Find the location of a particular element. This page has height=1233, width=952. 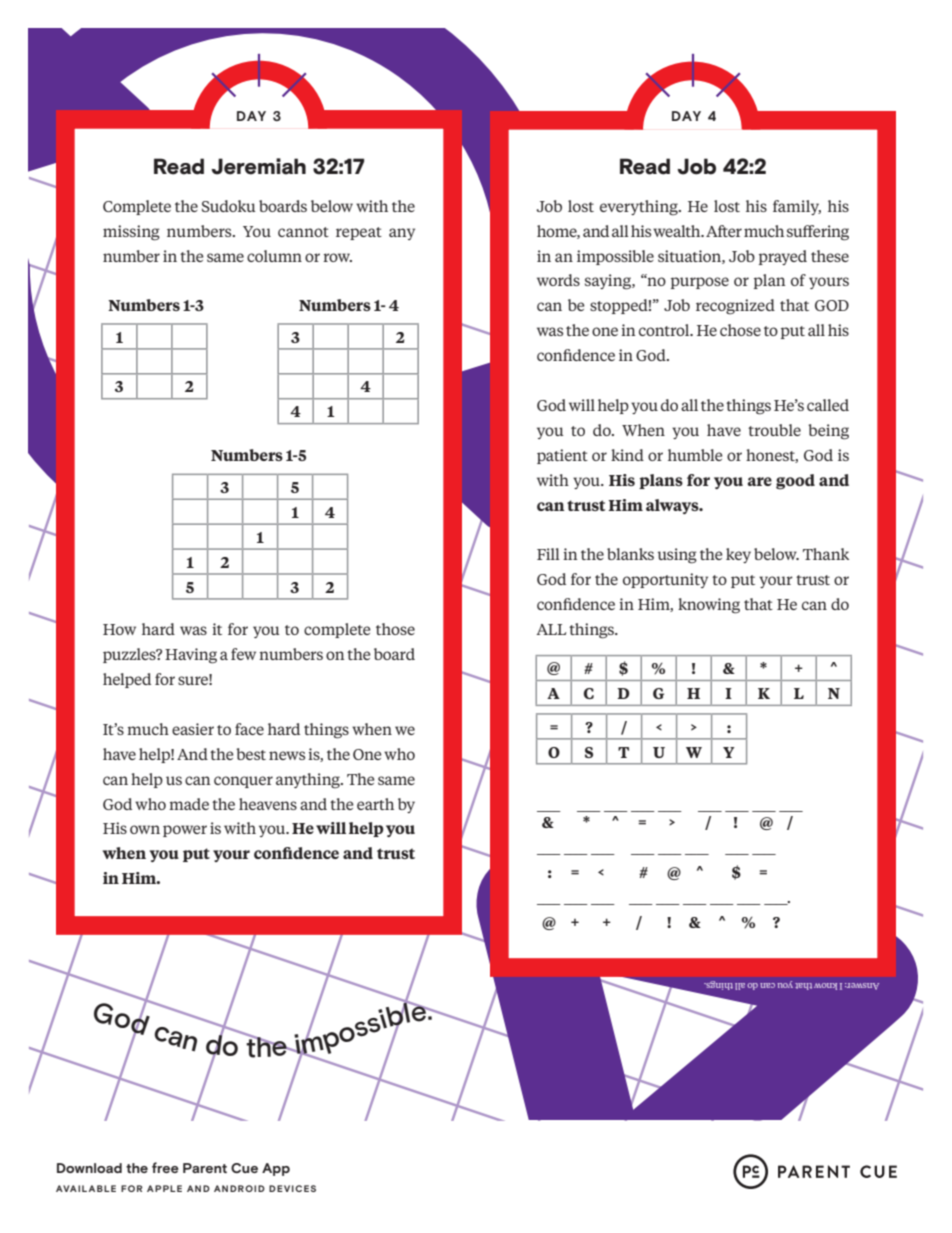

opportunity is located at coordinates (665, 580).
